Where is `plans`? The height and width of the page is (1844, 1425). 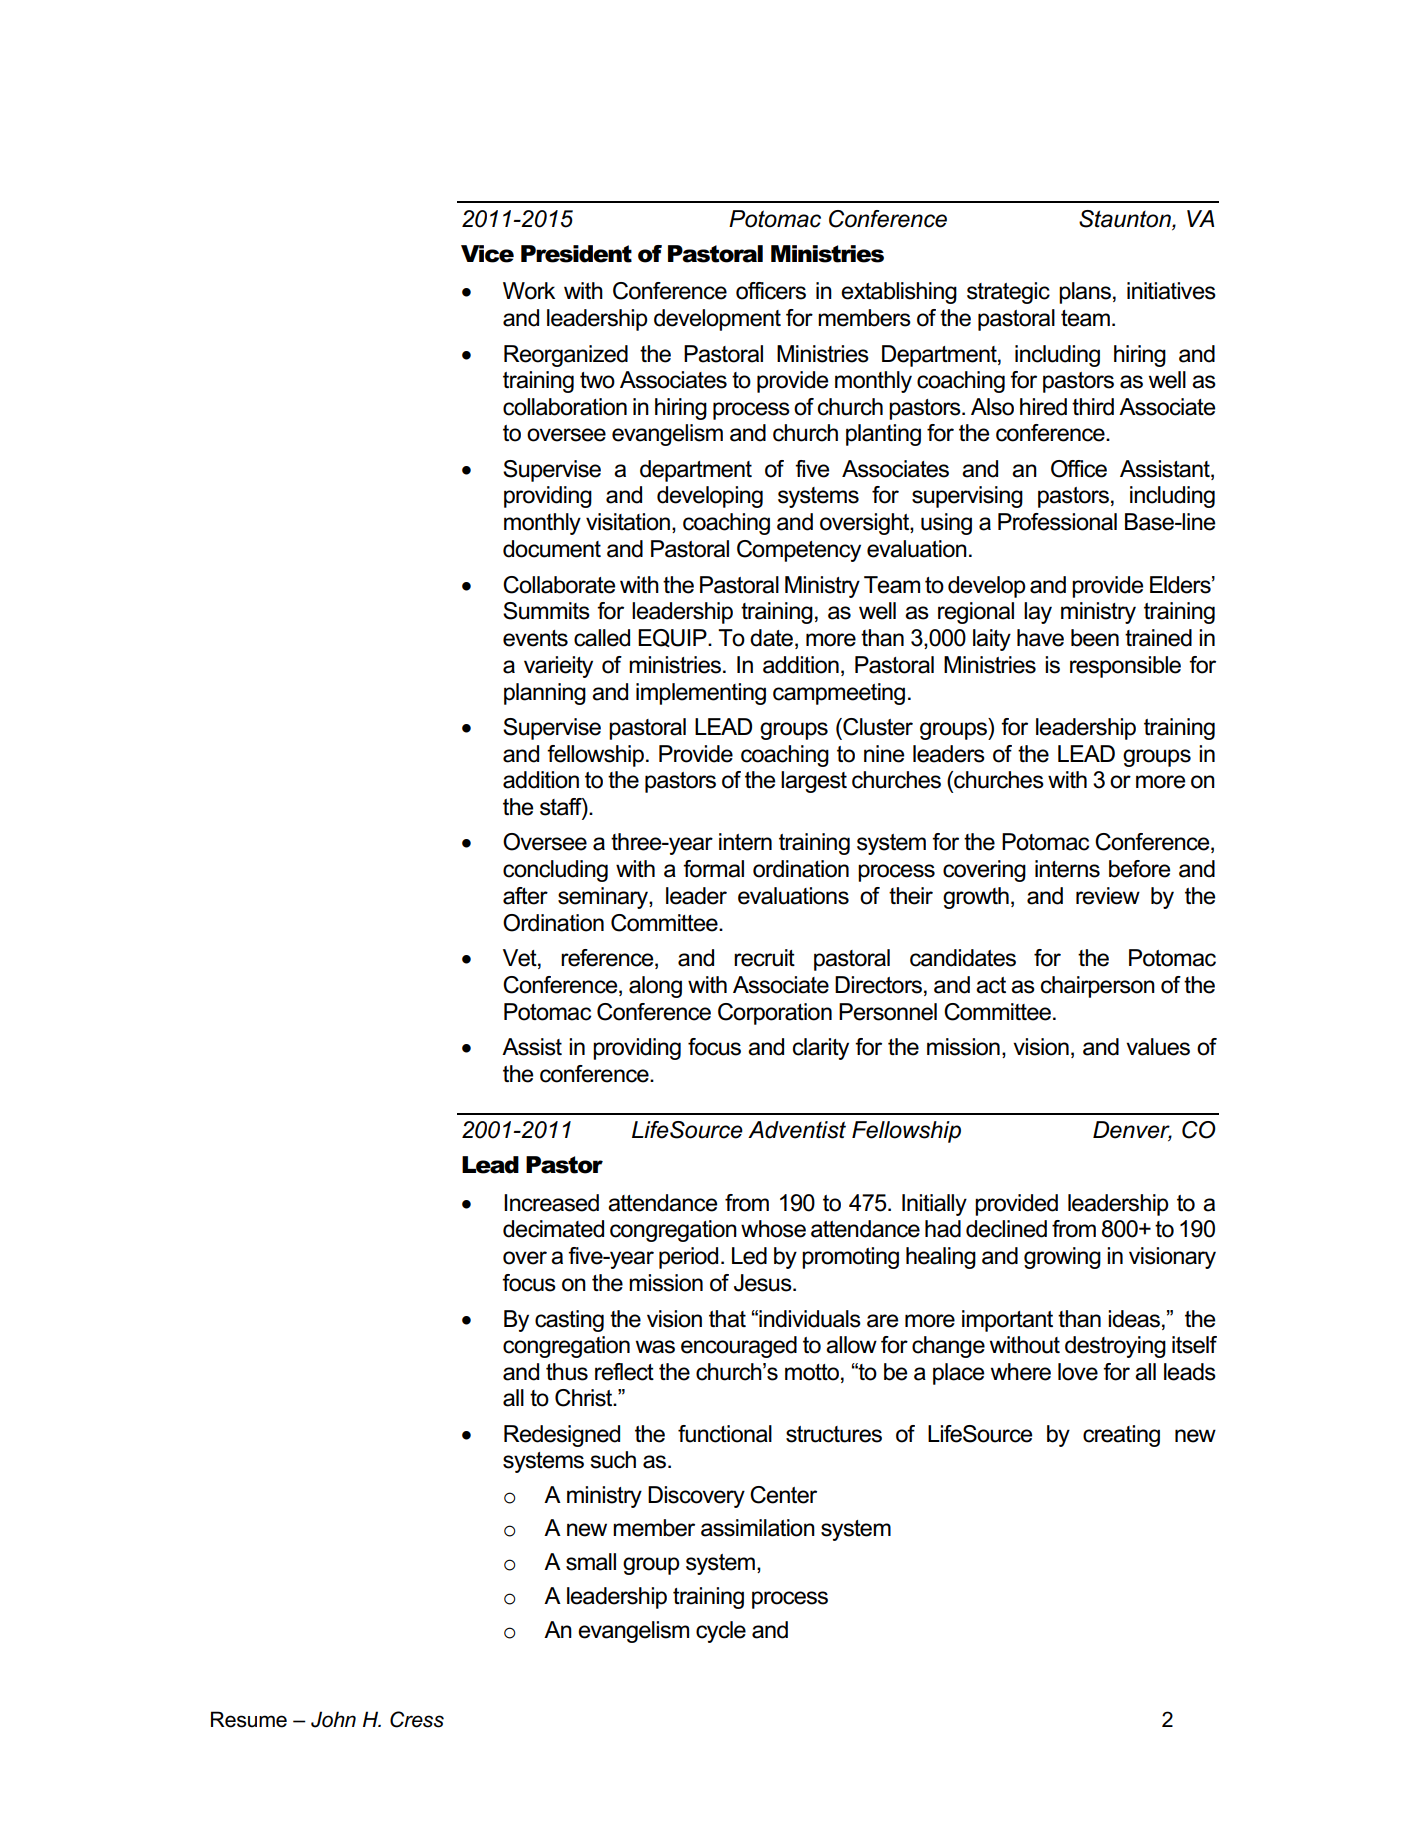 plans is located at coordinates (1085, 293).
